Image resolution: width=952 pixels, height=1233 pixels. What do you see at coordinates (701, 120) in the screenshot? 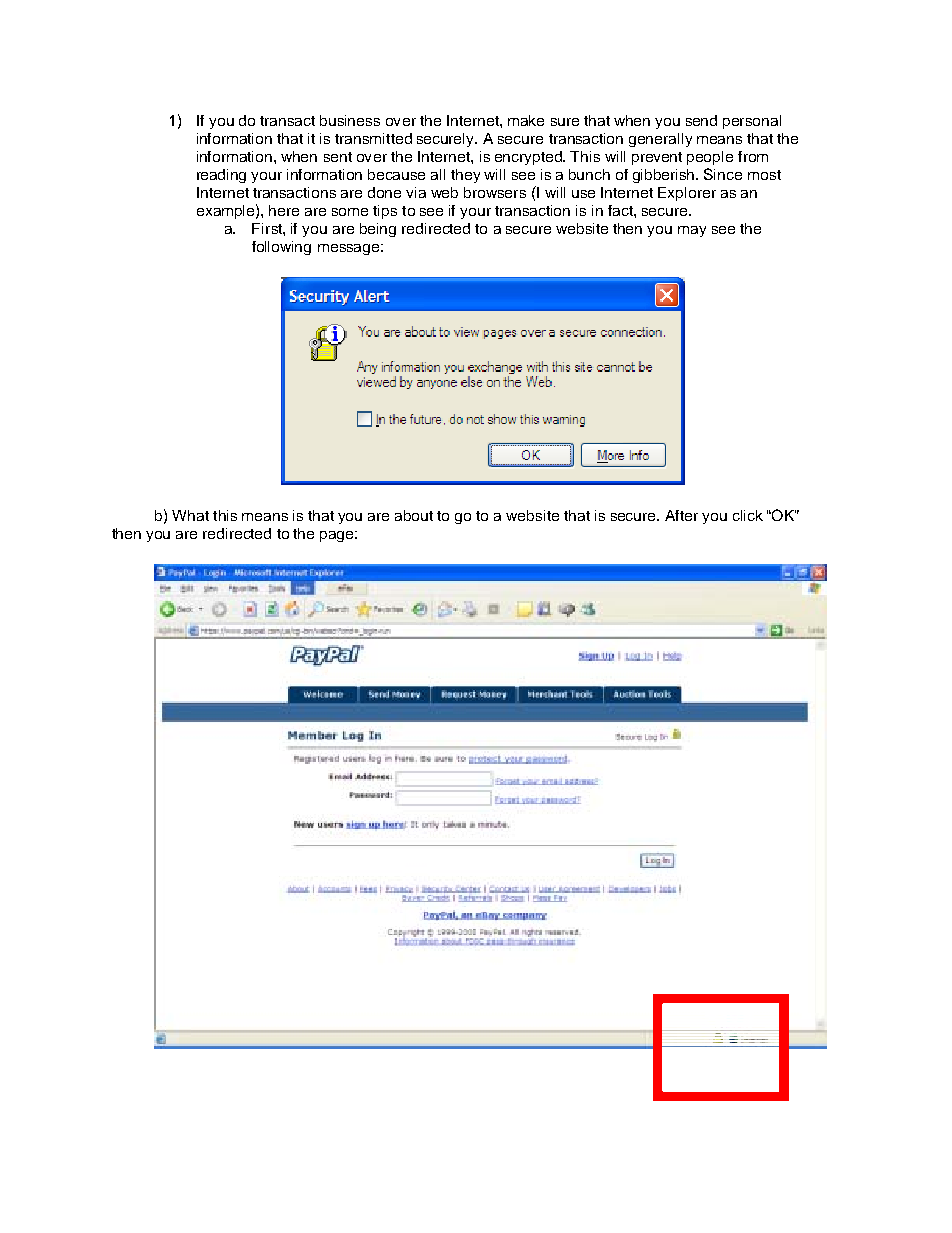
I see `send` at bounding box center [701, 120].
